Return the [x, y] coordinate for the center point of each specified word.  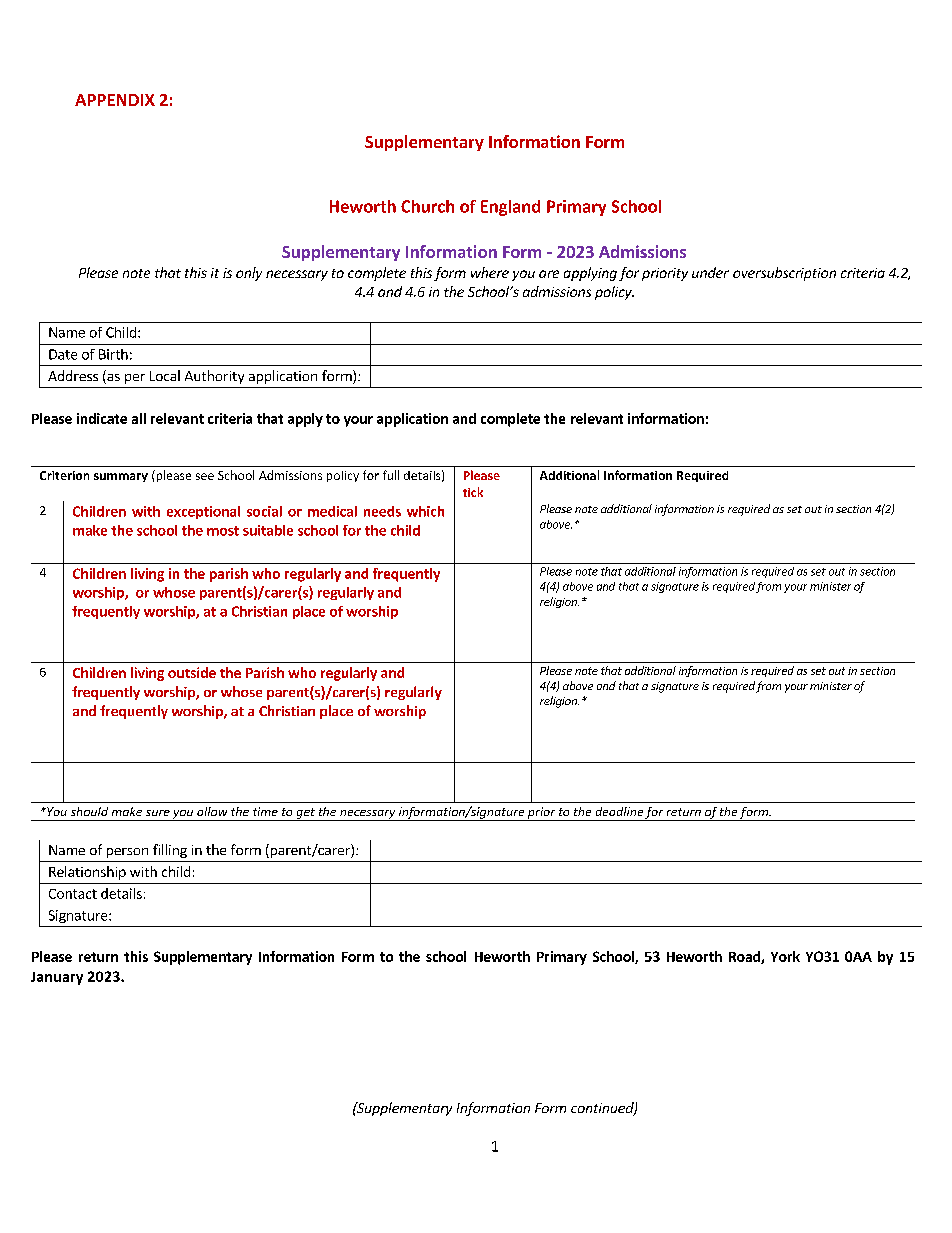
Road [745, 957]
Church [427, 206]
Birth [113, 354]
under [710, 272]
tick [473, 492]
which [425, 511]
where [490, 272]
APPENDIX [115, 100]
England [510, 208]
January [57, 978]
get [305, 814]
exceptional [203, 512]
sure [158, 813]
